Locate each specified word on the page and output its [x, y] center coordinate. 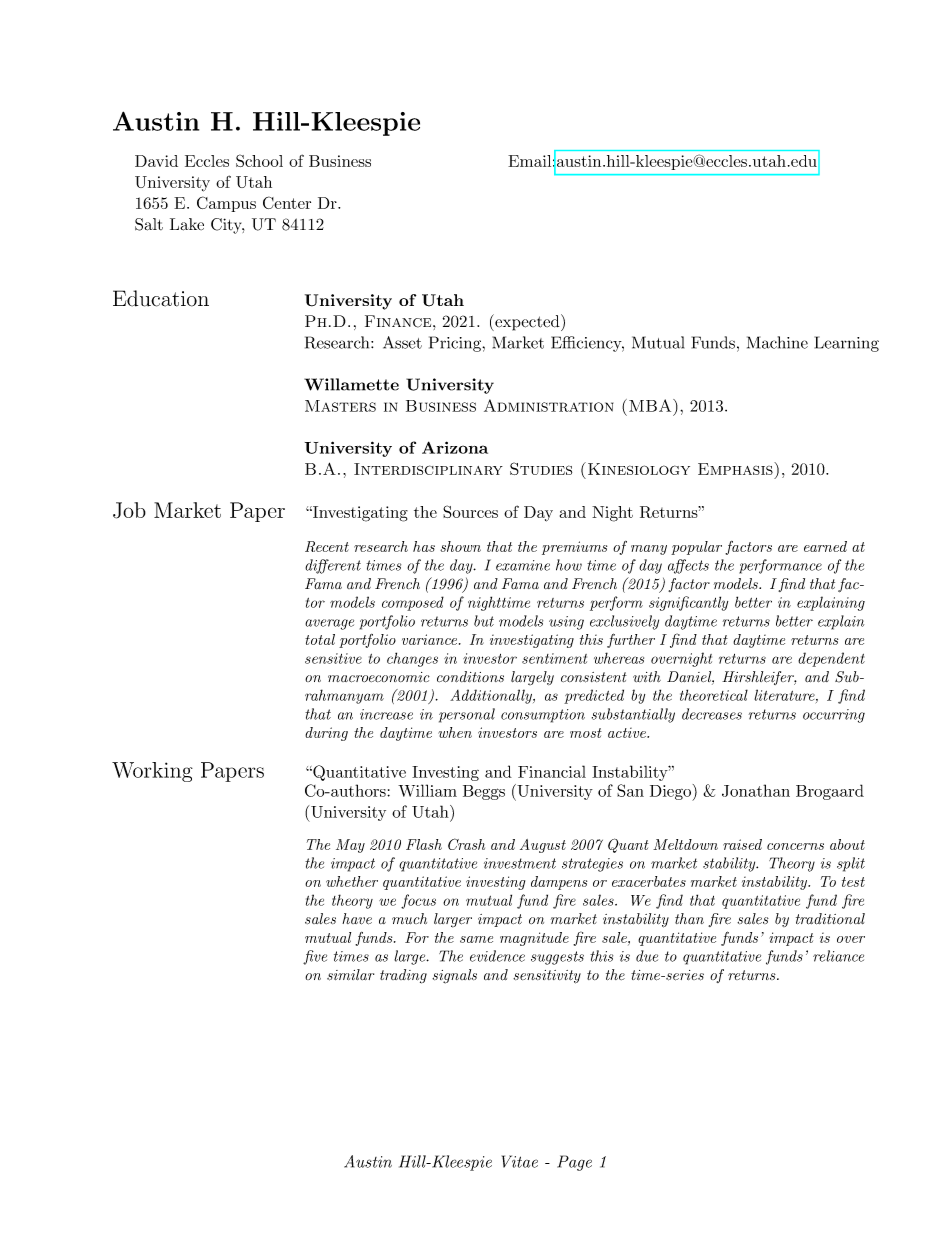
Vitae [520, 1161]
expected [527, 322]
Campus [226, 204]
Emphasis [736, 468]
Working [152, 772]
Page [574, 1163]
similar [350, 975]
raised [742, 844]
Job [129, 510]
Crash [466, 844]
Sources [470, 511]
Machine [777, 342]
